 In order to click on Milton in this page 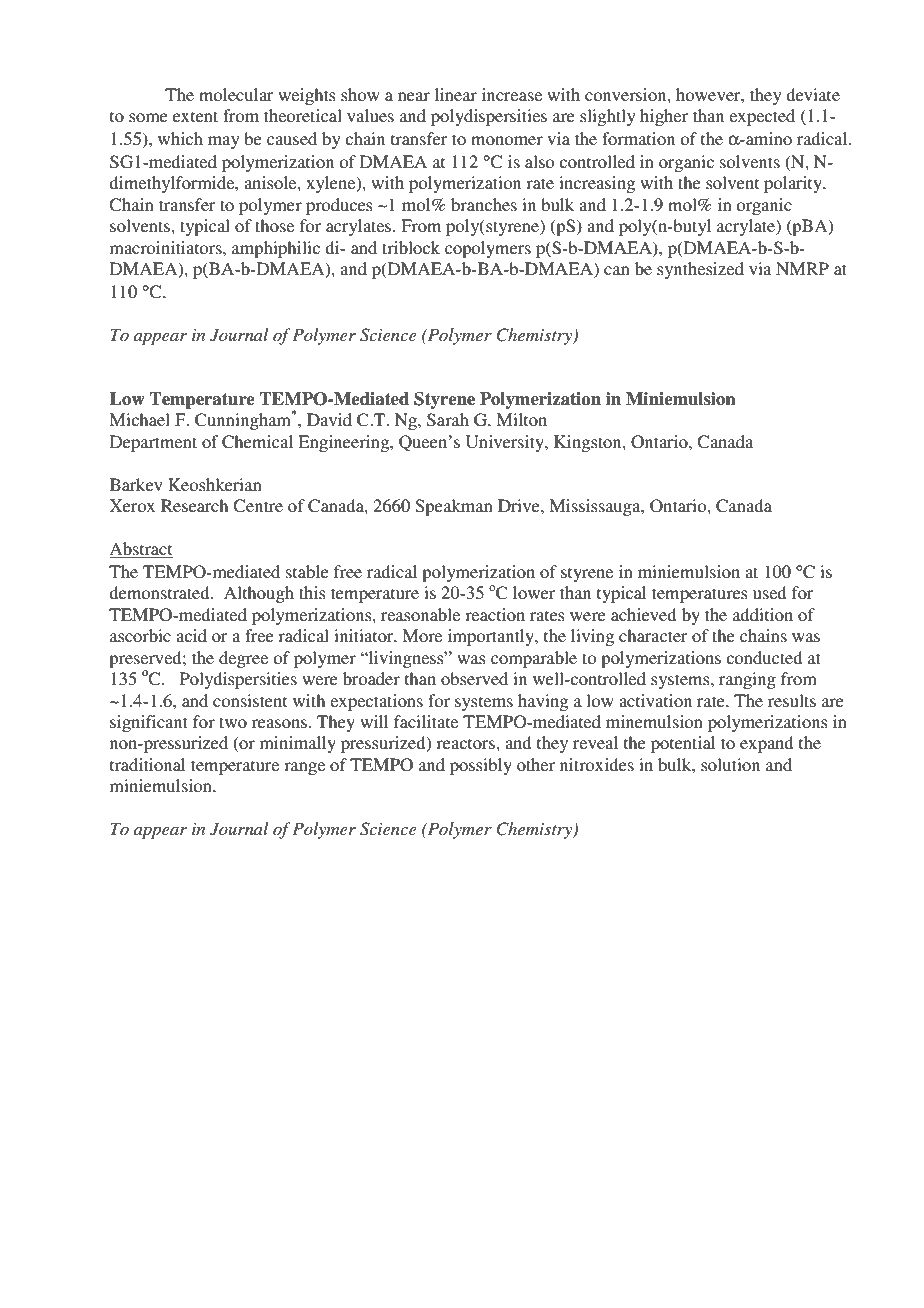, I will do `click(521, 419)`.
